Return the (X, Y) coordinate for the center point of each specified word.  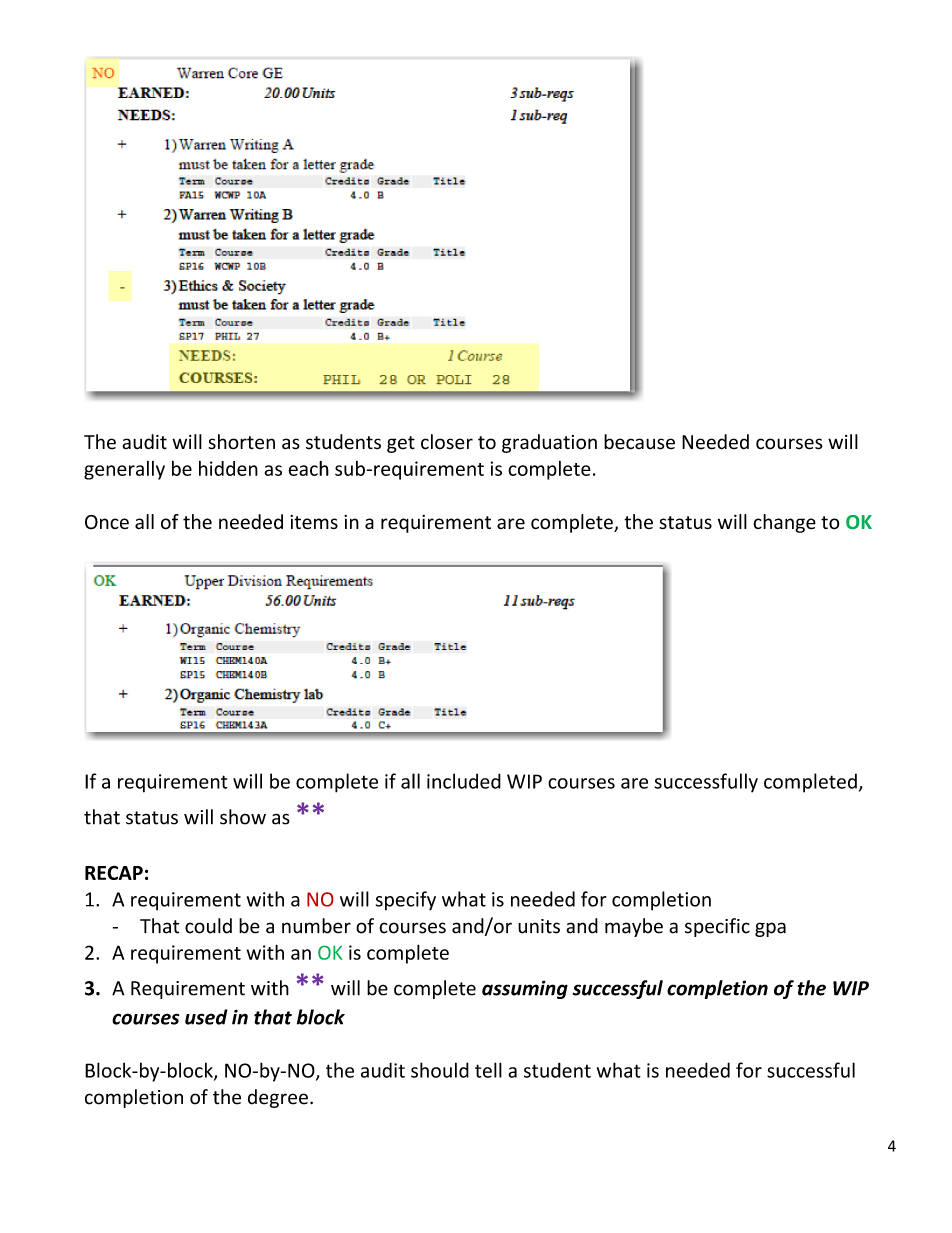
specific (717, 927)
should (440, 1070)
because (639, 442)
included (464, 781)
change (784, 523)
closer (447, 442)
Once (107, 522)
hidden (228, 468)
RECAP (114, 872)
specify (406, 901)
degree (278, 1098)
